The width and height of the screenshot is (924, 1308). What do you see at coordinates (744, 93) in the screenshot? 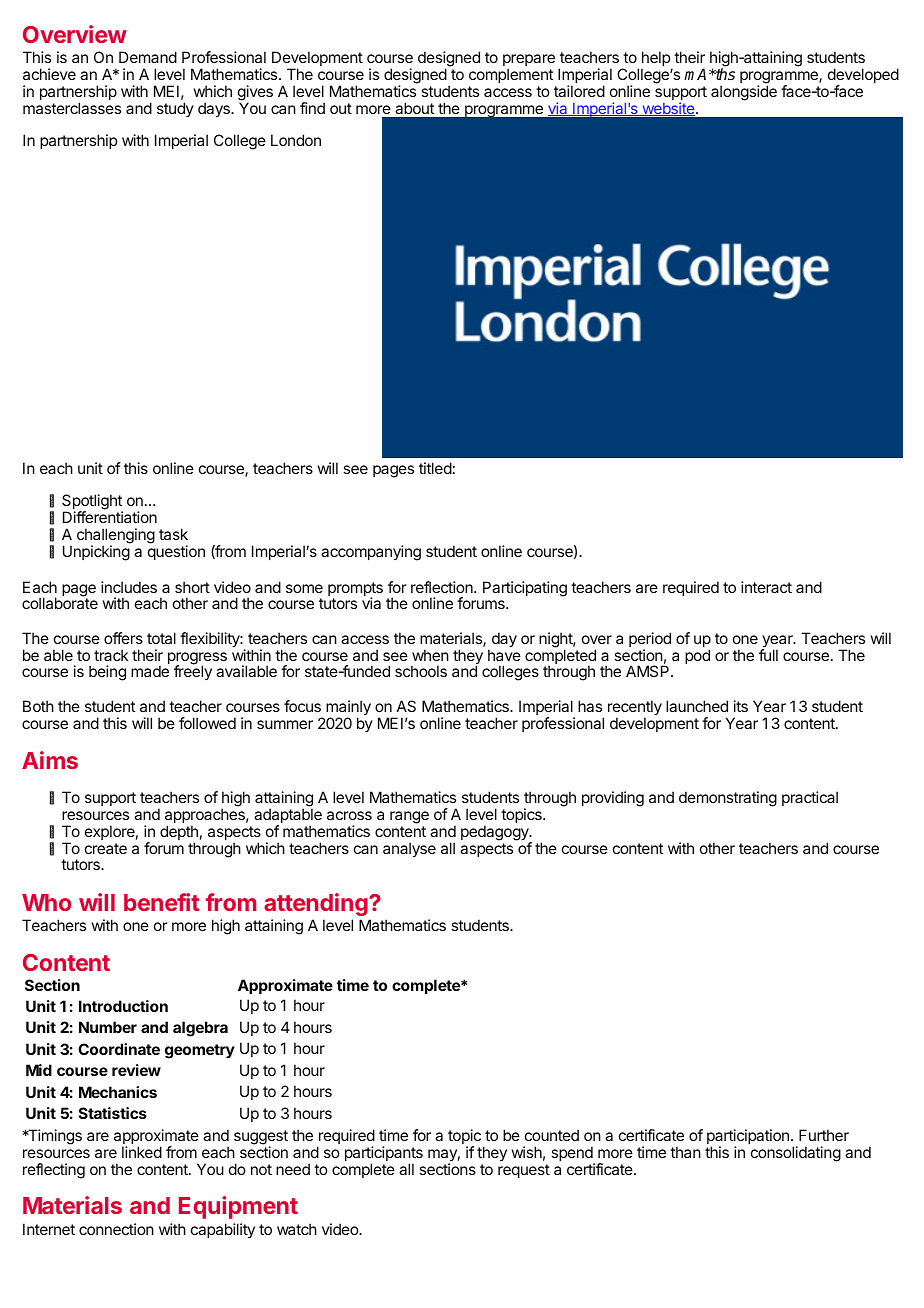
I see `alongside` at bounding box center [744, 93].
